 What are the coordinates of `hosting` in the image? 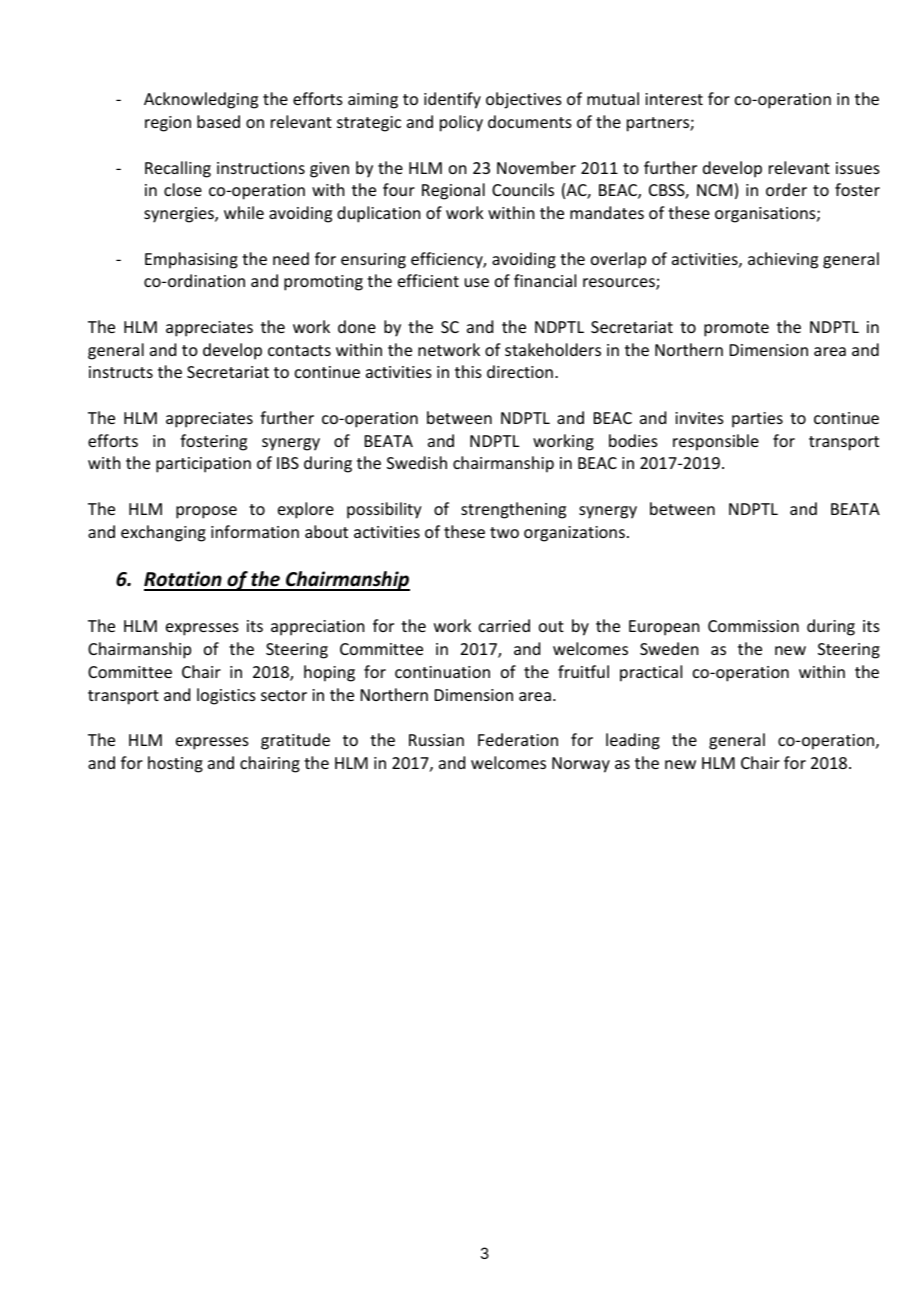 It's located at (175, 764).
